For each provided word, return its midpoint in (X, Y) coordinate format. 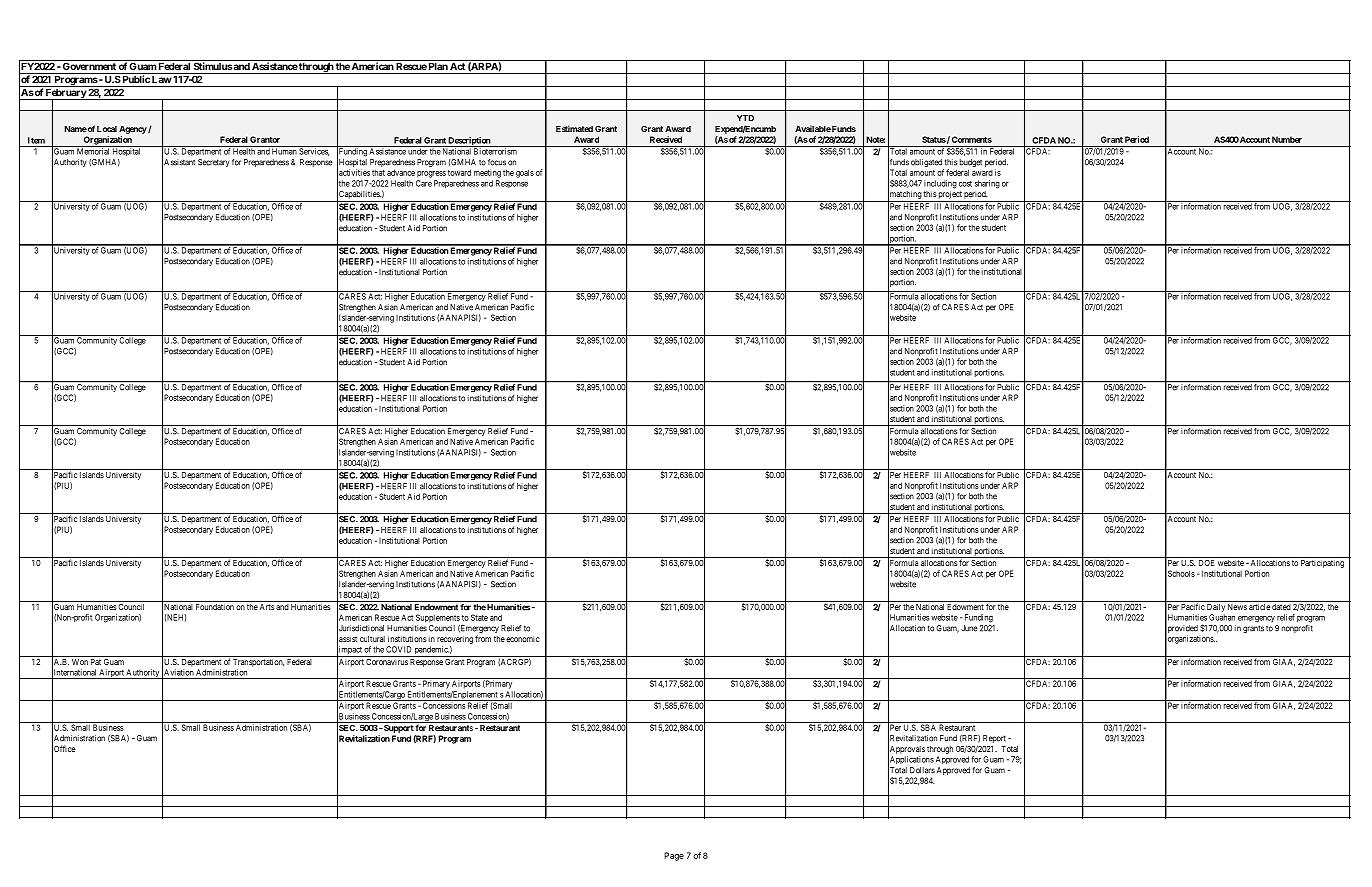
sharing (987, 184)
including (940, 184)
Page (674, 856)
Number (1287, 139)
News (1237, 607)
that (378, 172)
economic (522, 639)
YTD (745, 118)
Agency (133, 130)
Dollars (922, 770)
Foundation (215, 607)
